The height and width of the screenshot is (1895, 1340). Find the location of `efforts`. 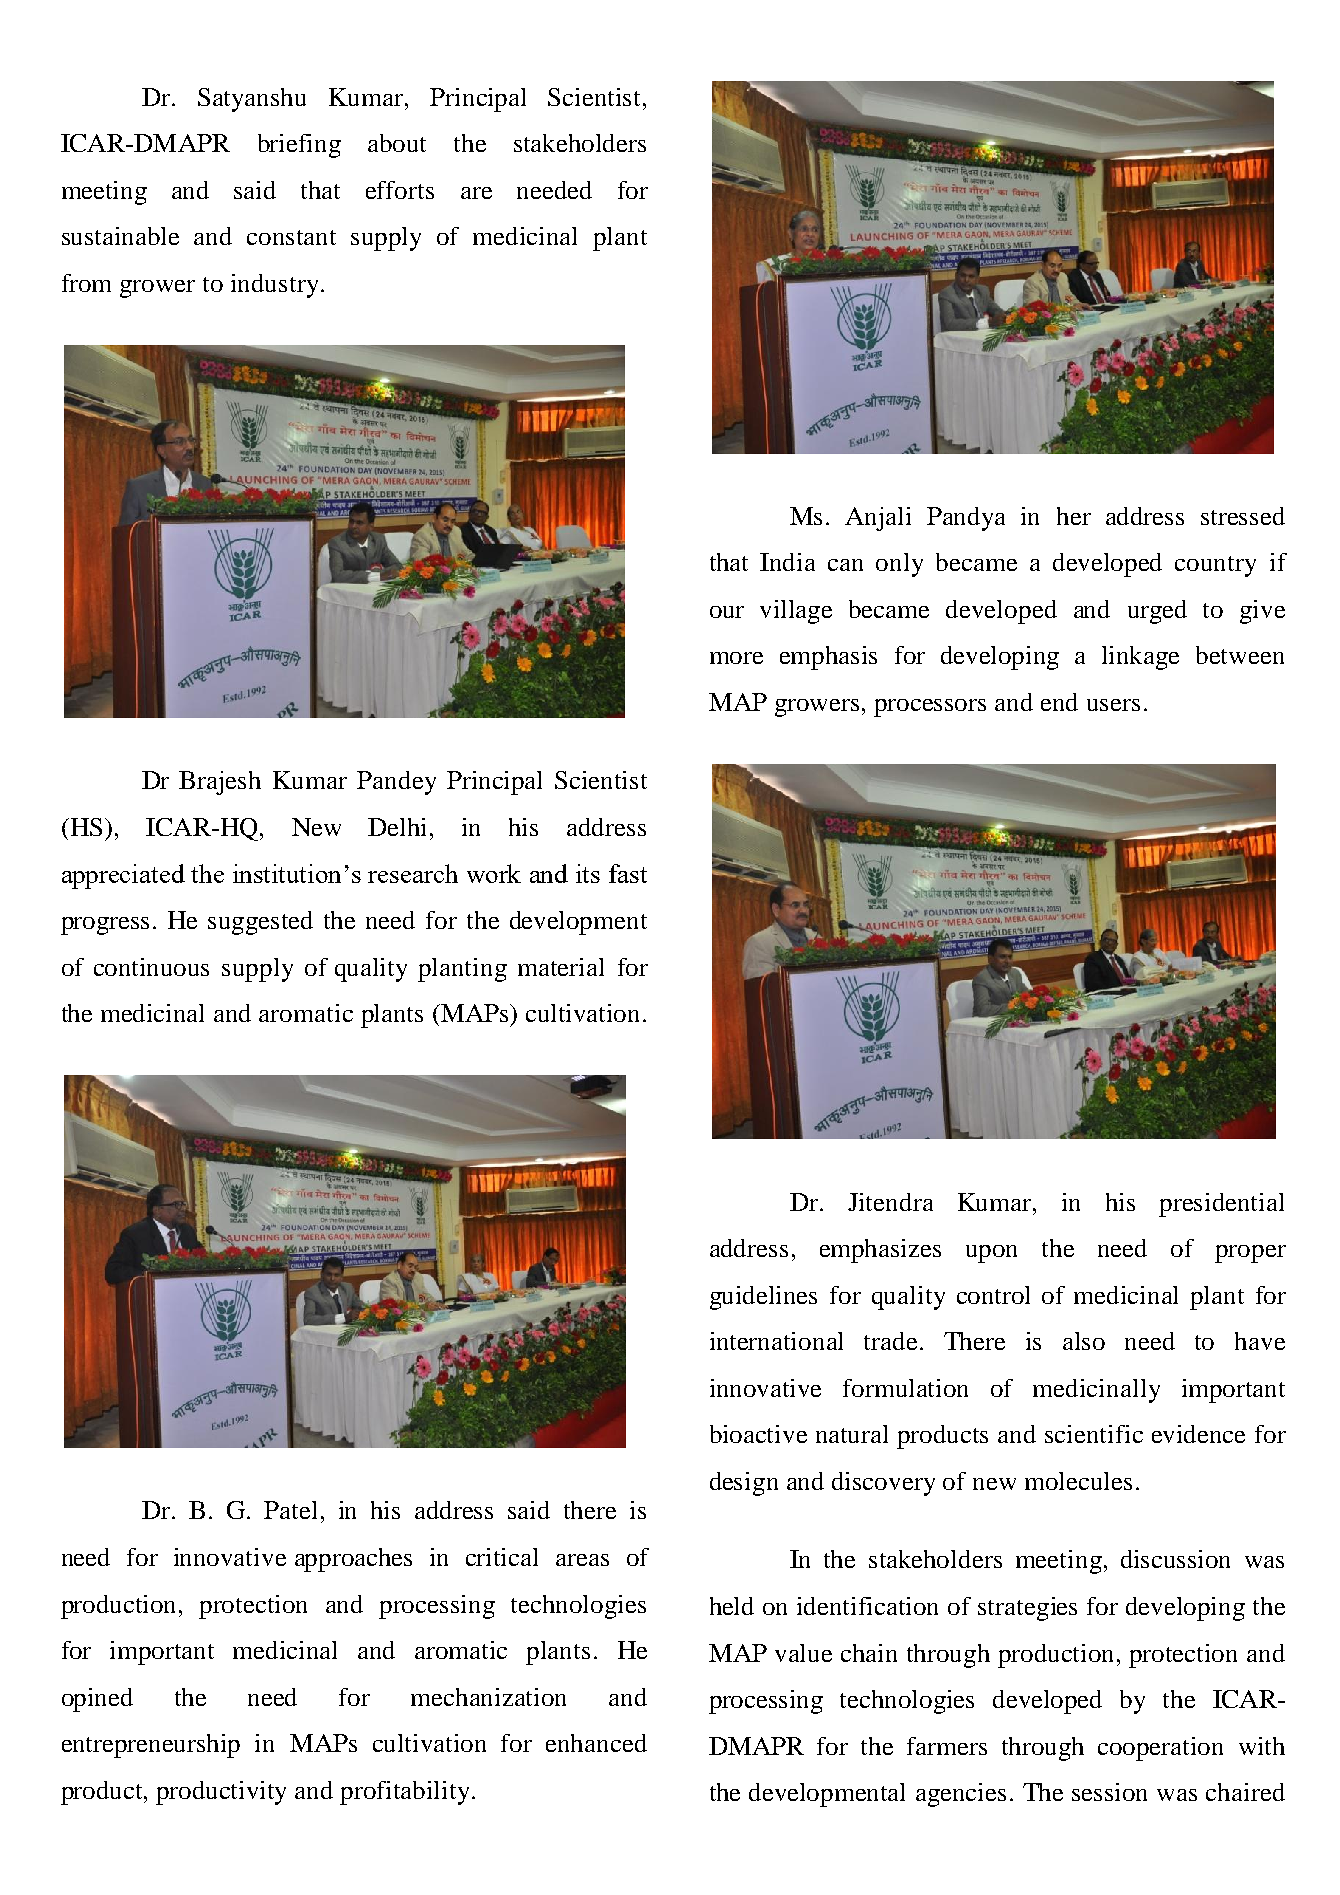

efforts is located at coordinates (400, 190).
